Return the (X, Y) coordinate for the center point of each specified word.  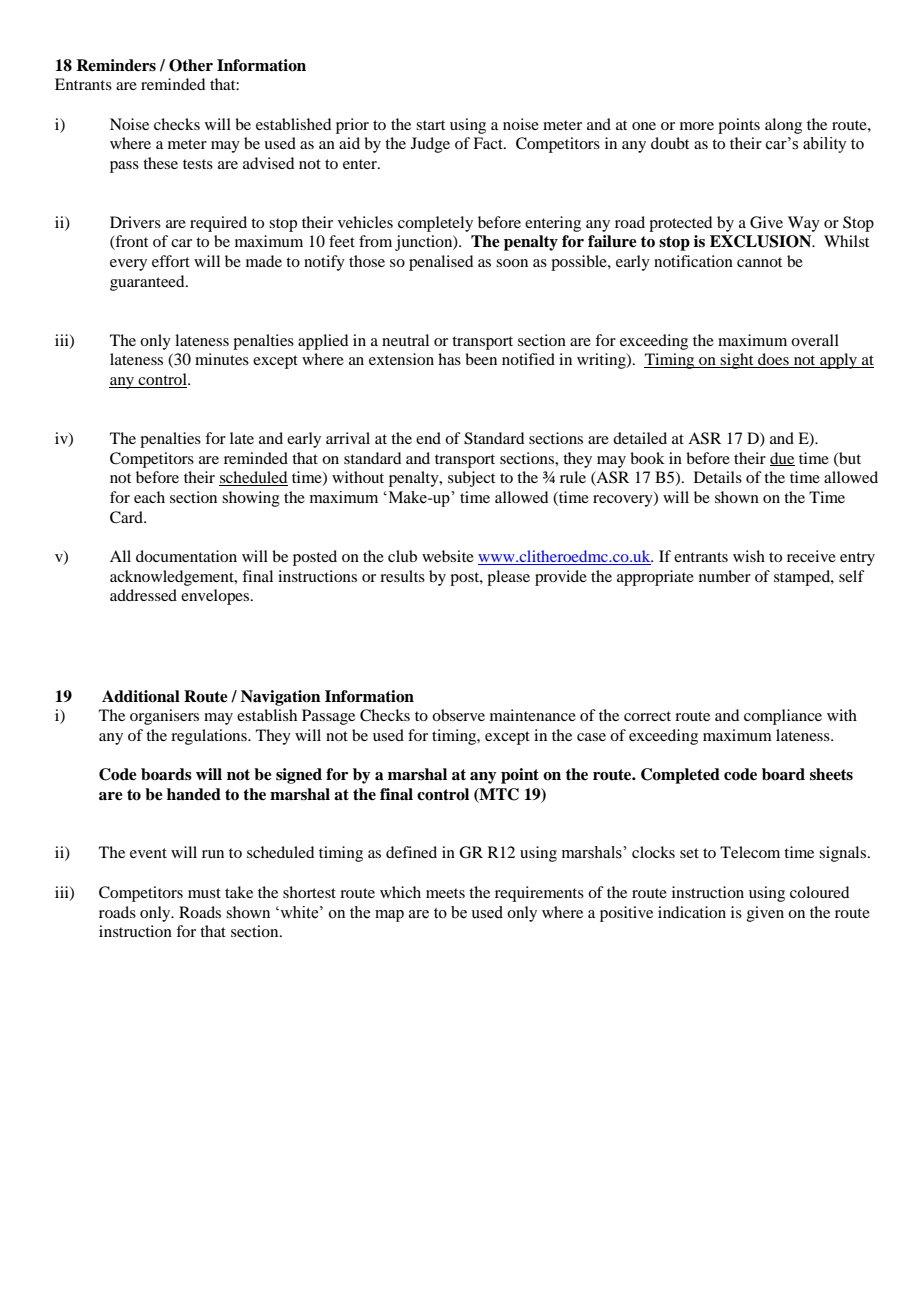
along (783, 126)
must (204, 893)
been (481, 359)
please (508, 578)
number (725, 576)
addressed (143, 595)
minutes (222, 359)
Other (191, 65)
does (773, 360)
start (430, 125)
